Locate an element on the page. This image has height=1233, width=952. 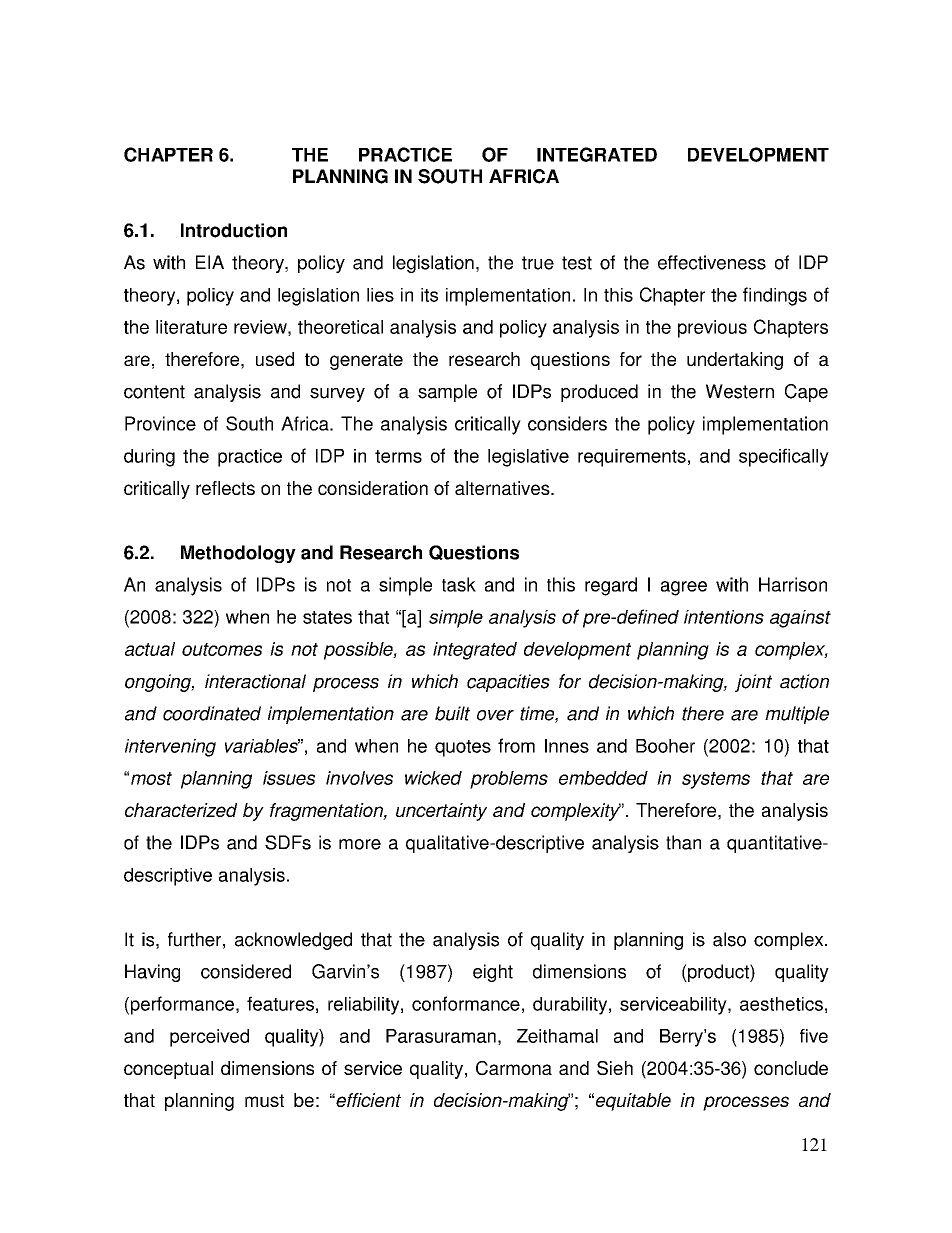
effectiveness is located at coordinates (712, 262).
